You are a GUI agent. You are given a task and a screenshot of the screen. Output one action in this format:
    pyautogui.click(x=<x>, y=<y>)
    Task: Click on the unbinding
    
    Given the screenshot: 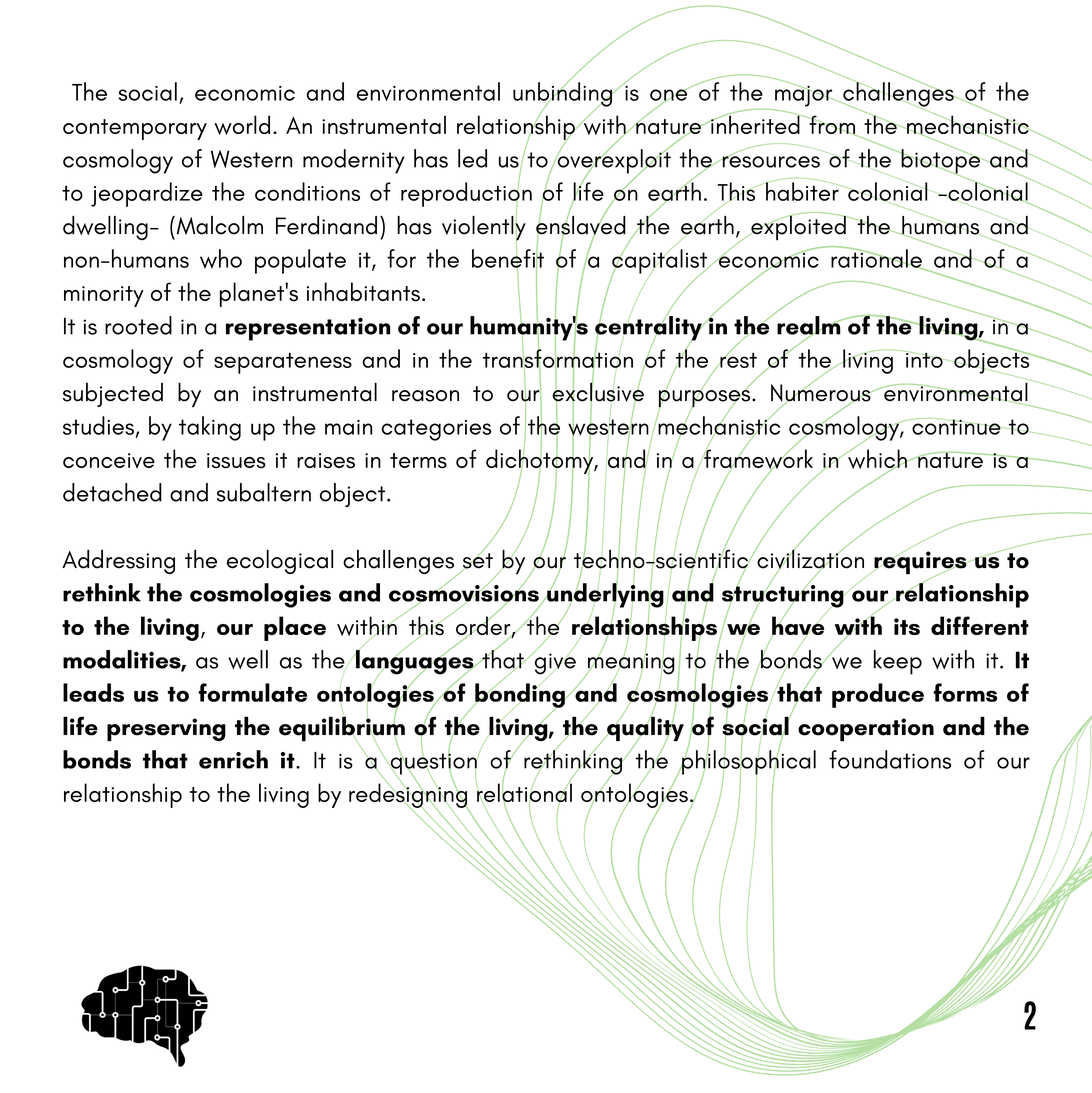 What is the action you would take?
    pyautogui.click(x=563, y=94)
